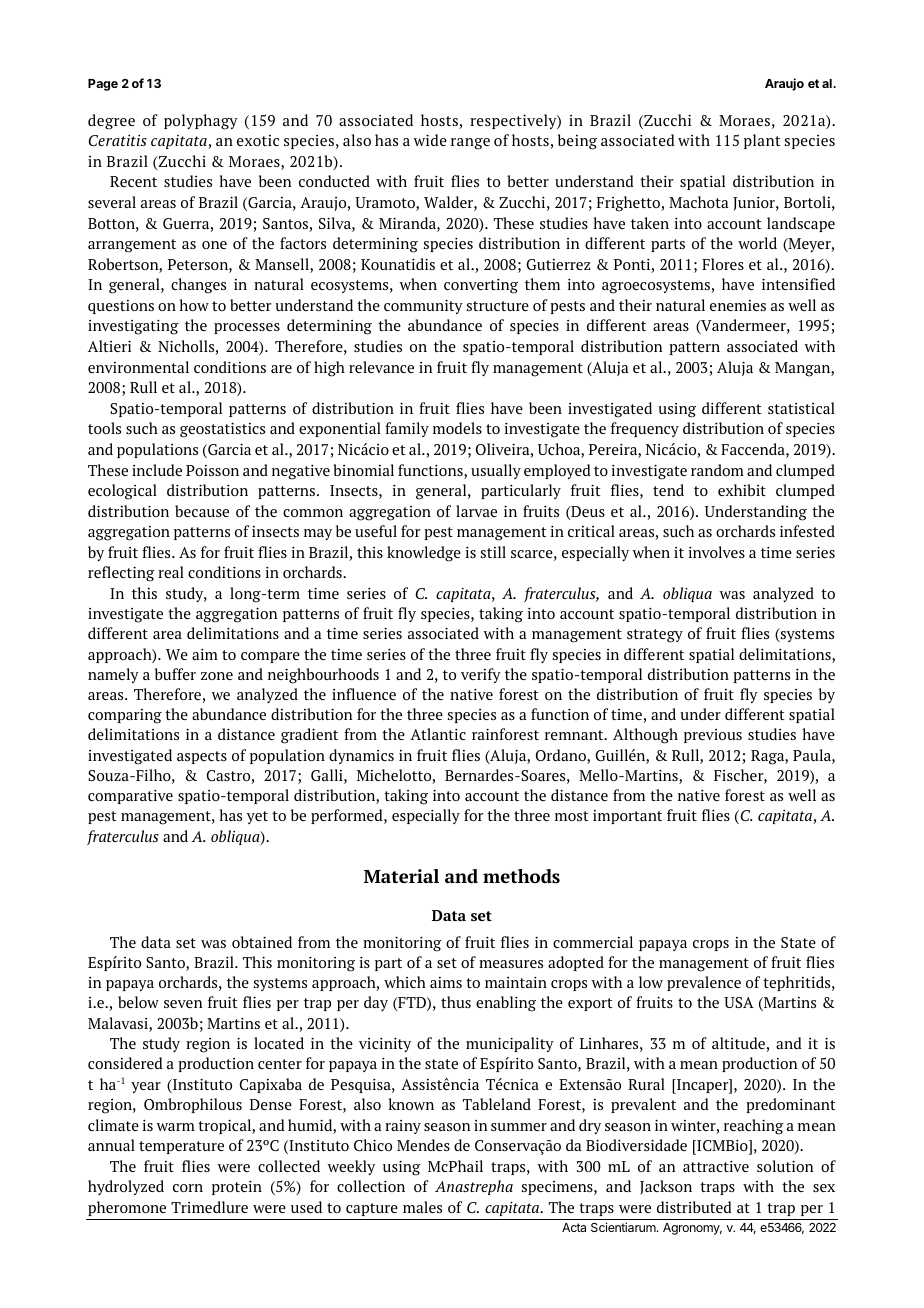 This document has height=1308, width=924. What do you see at coordinates (422, 1207) in the document?
I see `males` at bounding box center [422, 1207].
